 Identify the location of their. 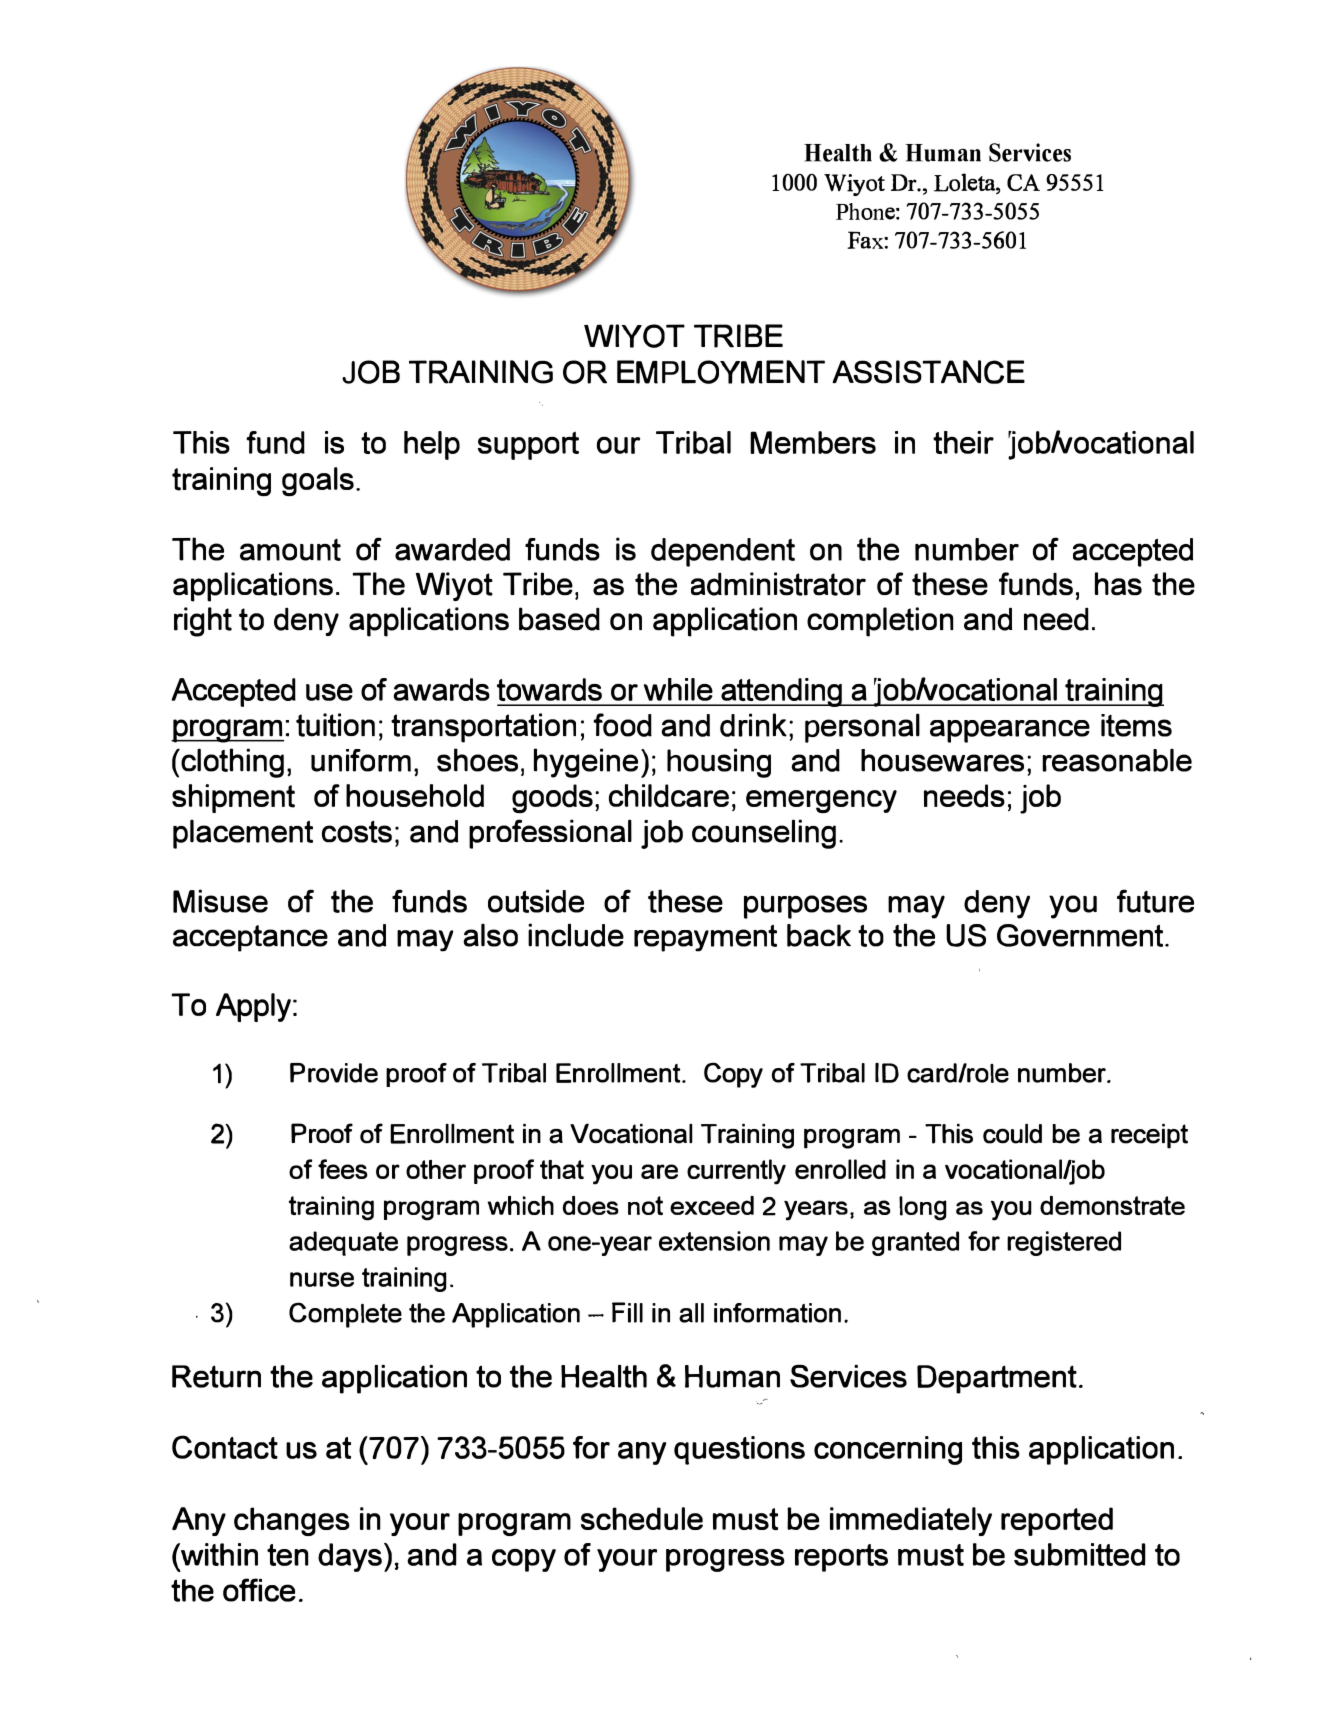
(963, 442).
